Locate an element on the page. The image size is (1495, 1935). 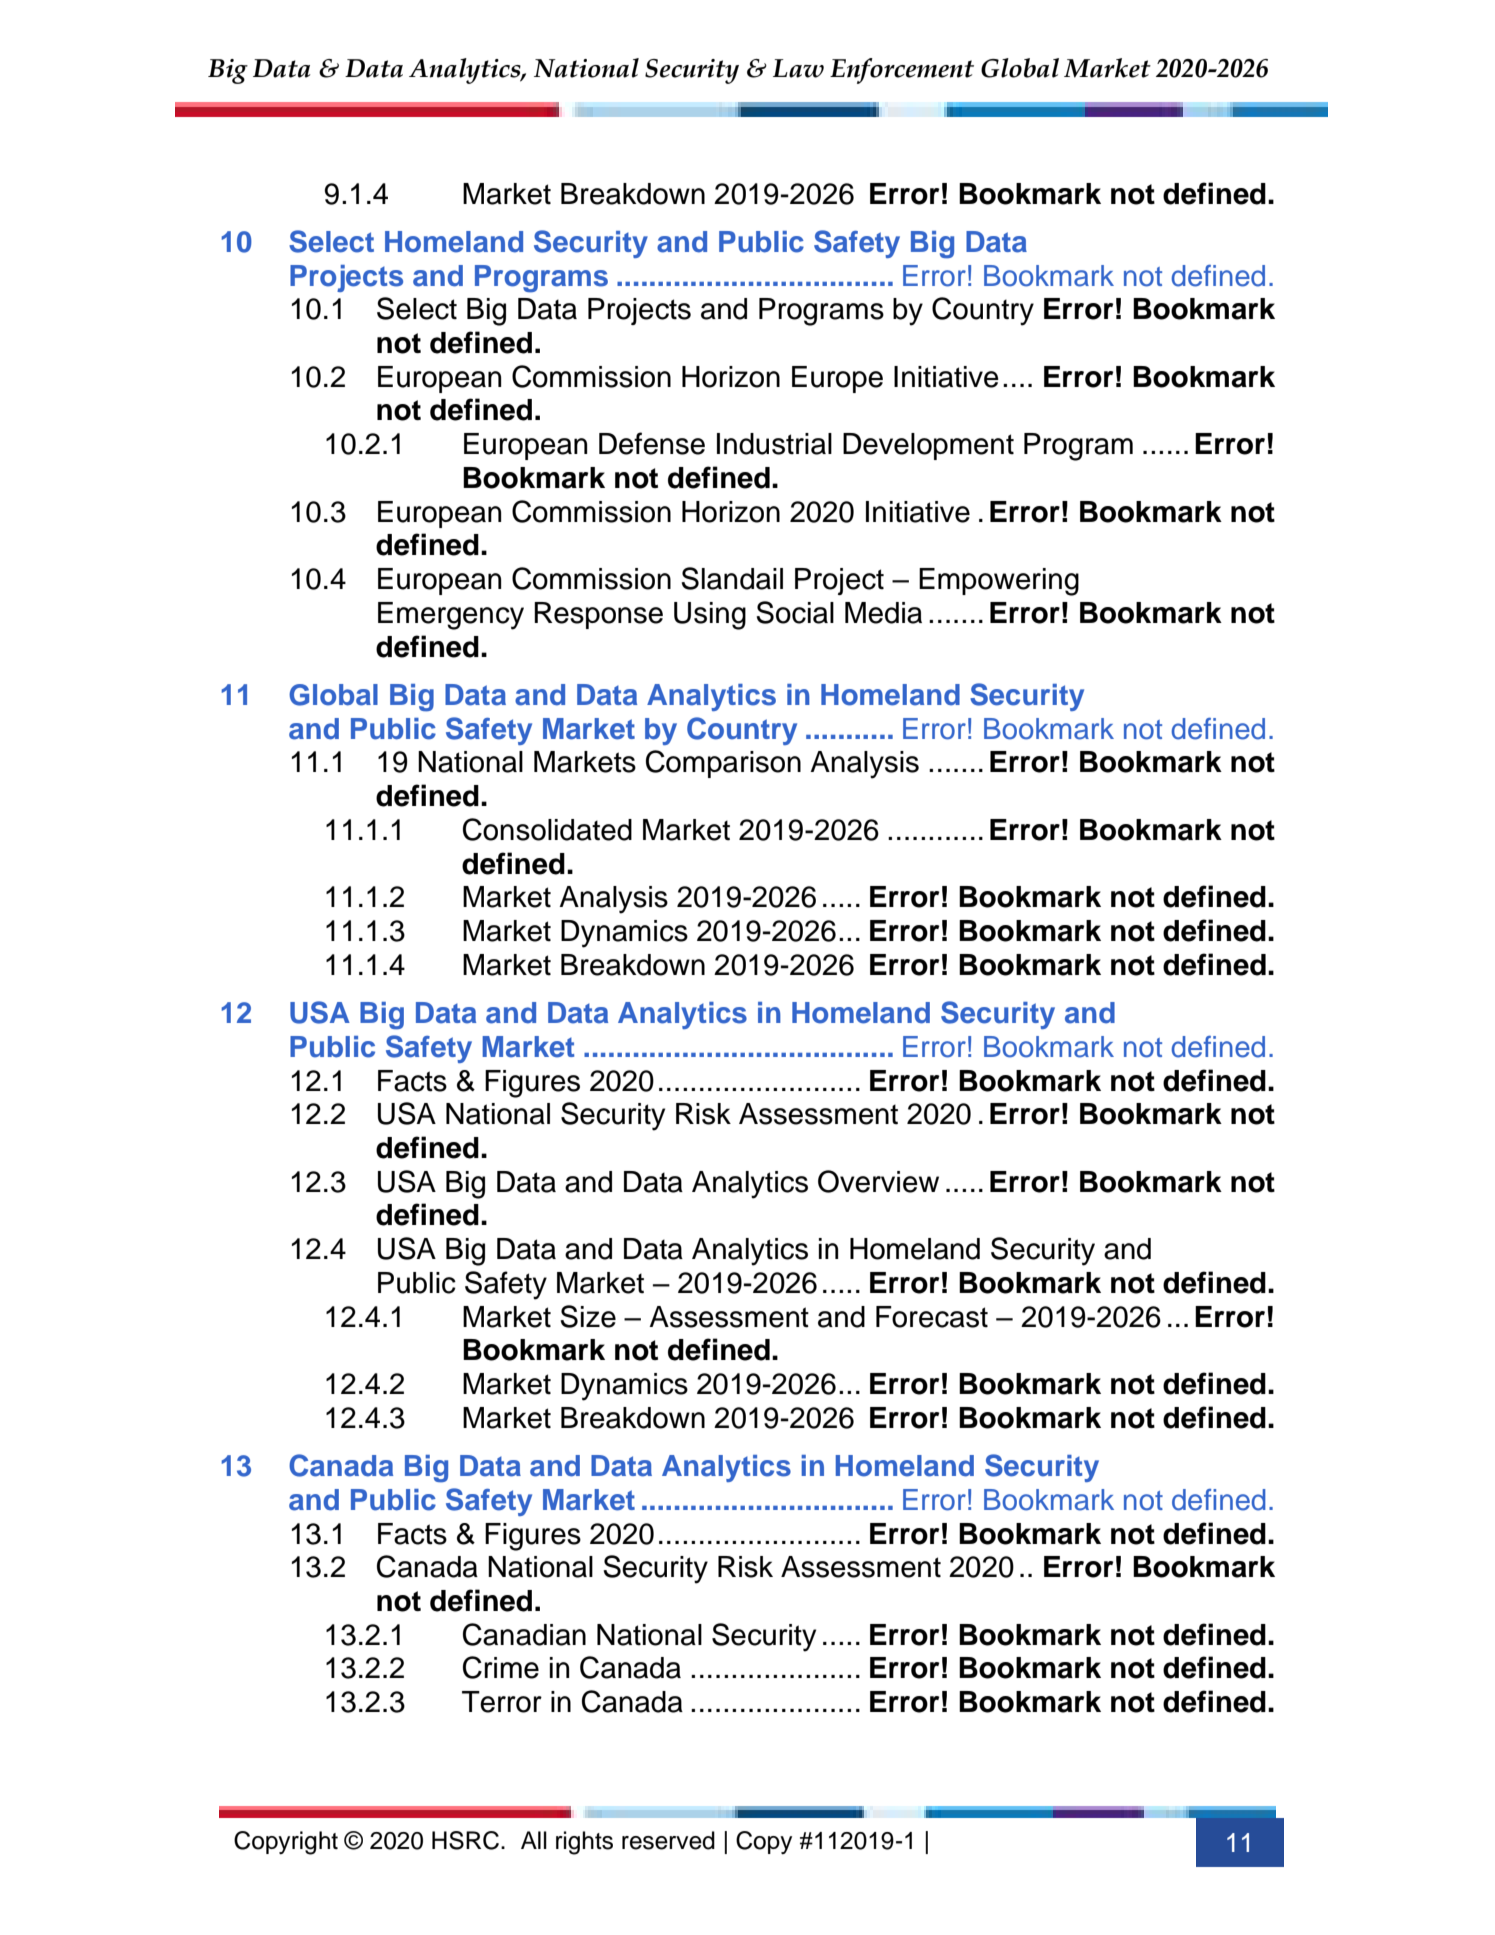
Development is located at coordinates (928, 446).
